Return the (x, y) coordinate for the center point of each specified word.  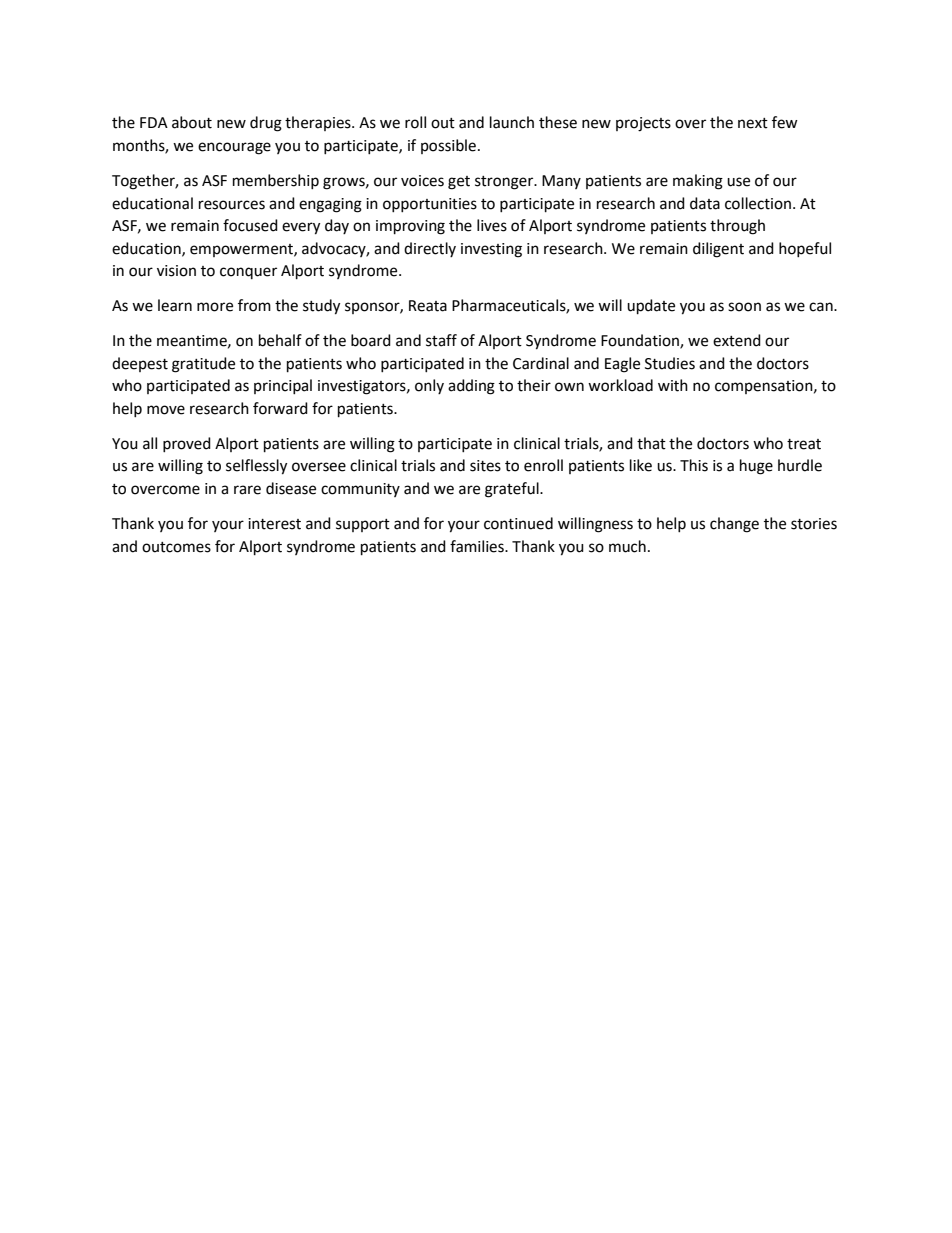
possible (448, 146)
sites (485, 466)
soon (744, 307)
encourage (234, 148)
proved (187, 444)
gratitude (203, 365)
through (737, 227)
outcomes (176, 547)
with (673, 385)
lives (492, 225)
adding (471, 387)
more (215, 307)
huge (756, 467)
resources (232, 205)
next (753, 123)
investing (491, 250)
